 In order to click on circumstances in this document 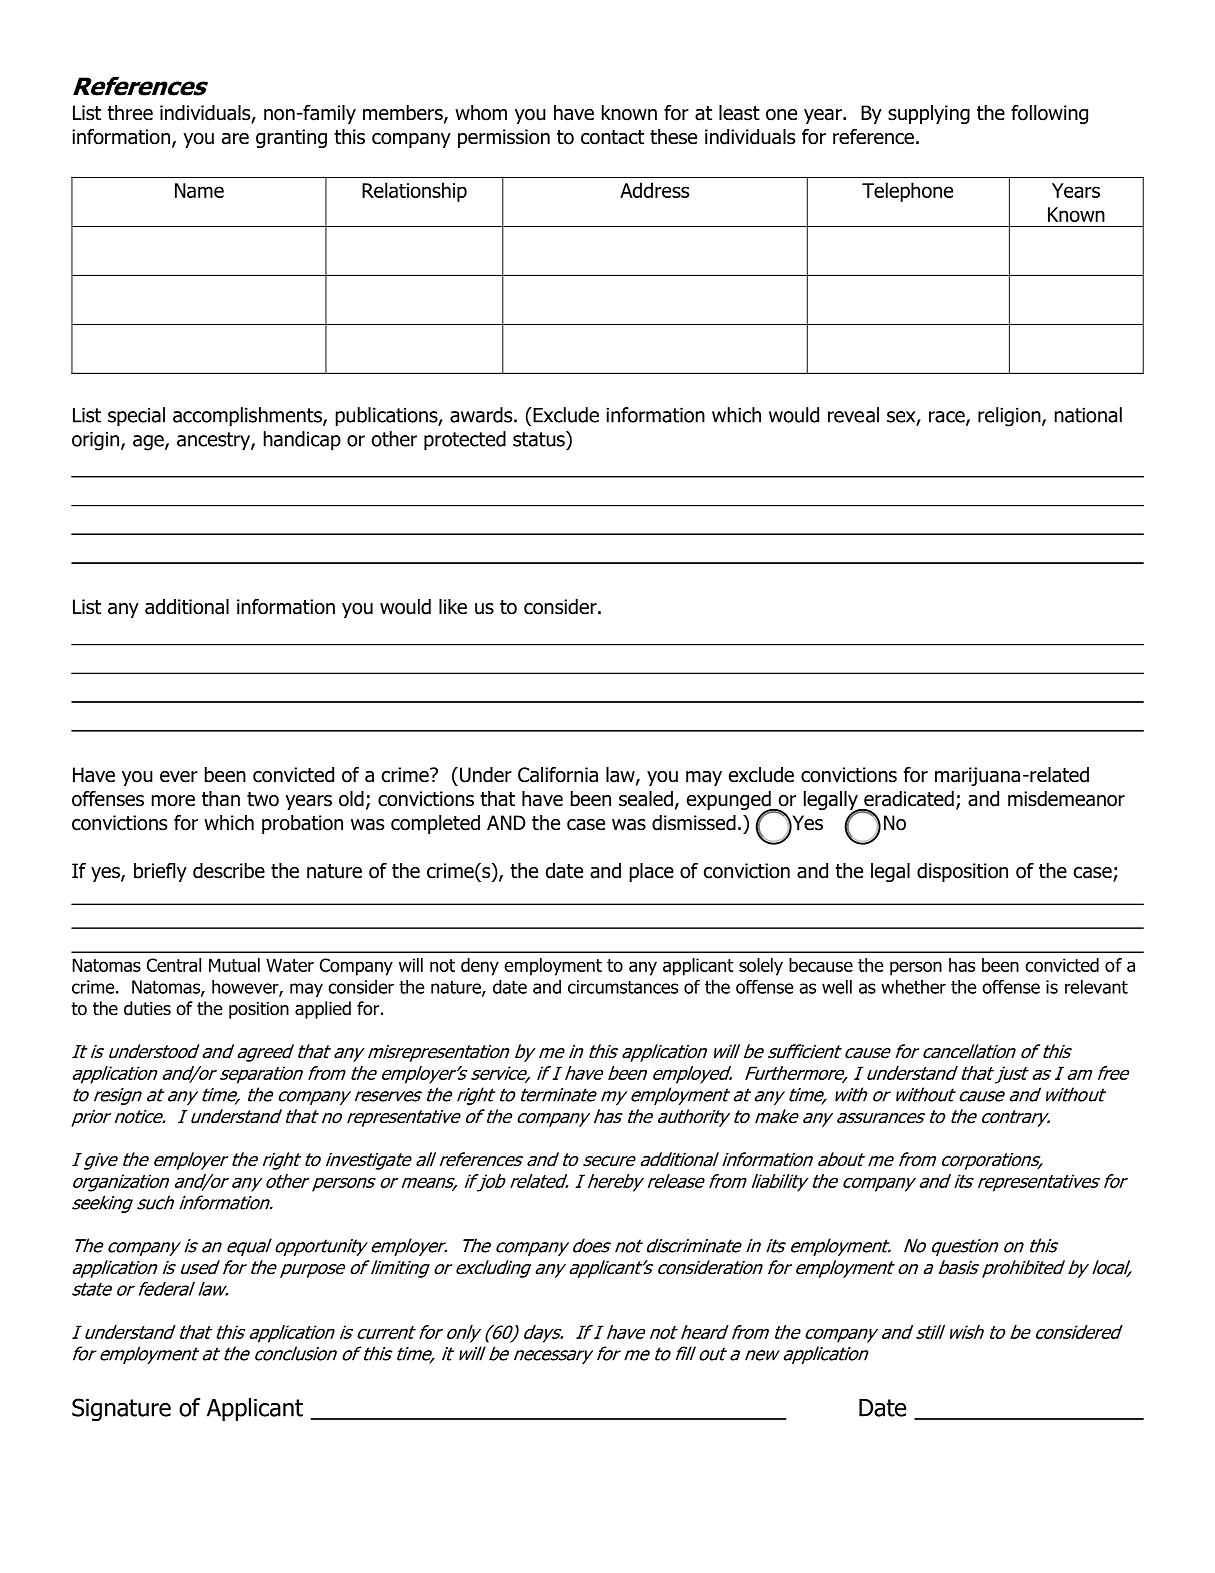, I will do `click(623, 987)`.
